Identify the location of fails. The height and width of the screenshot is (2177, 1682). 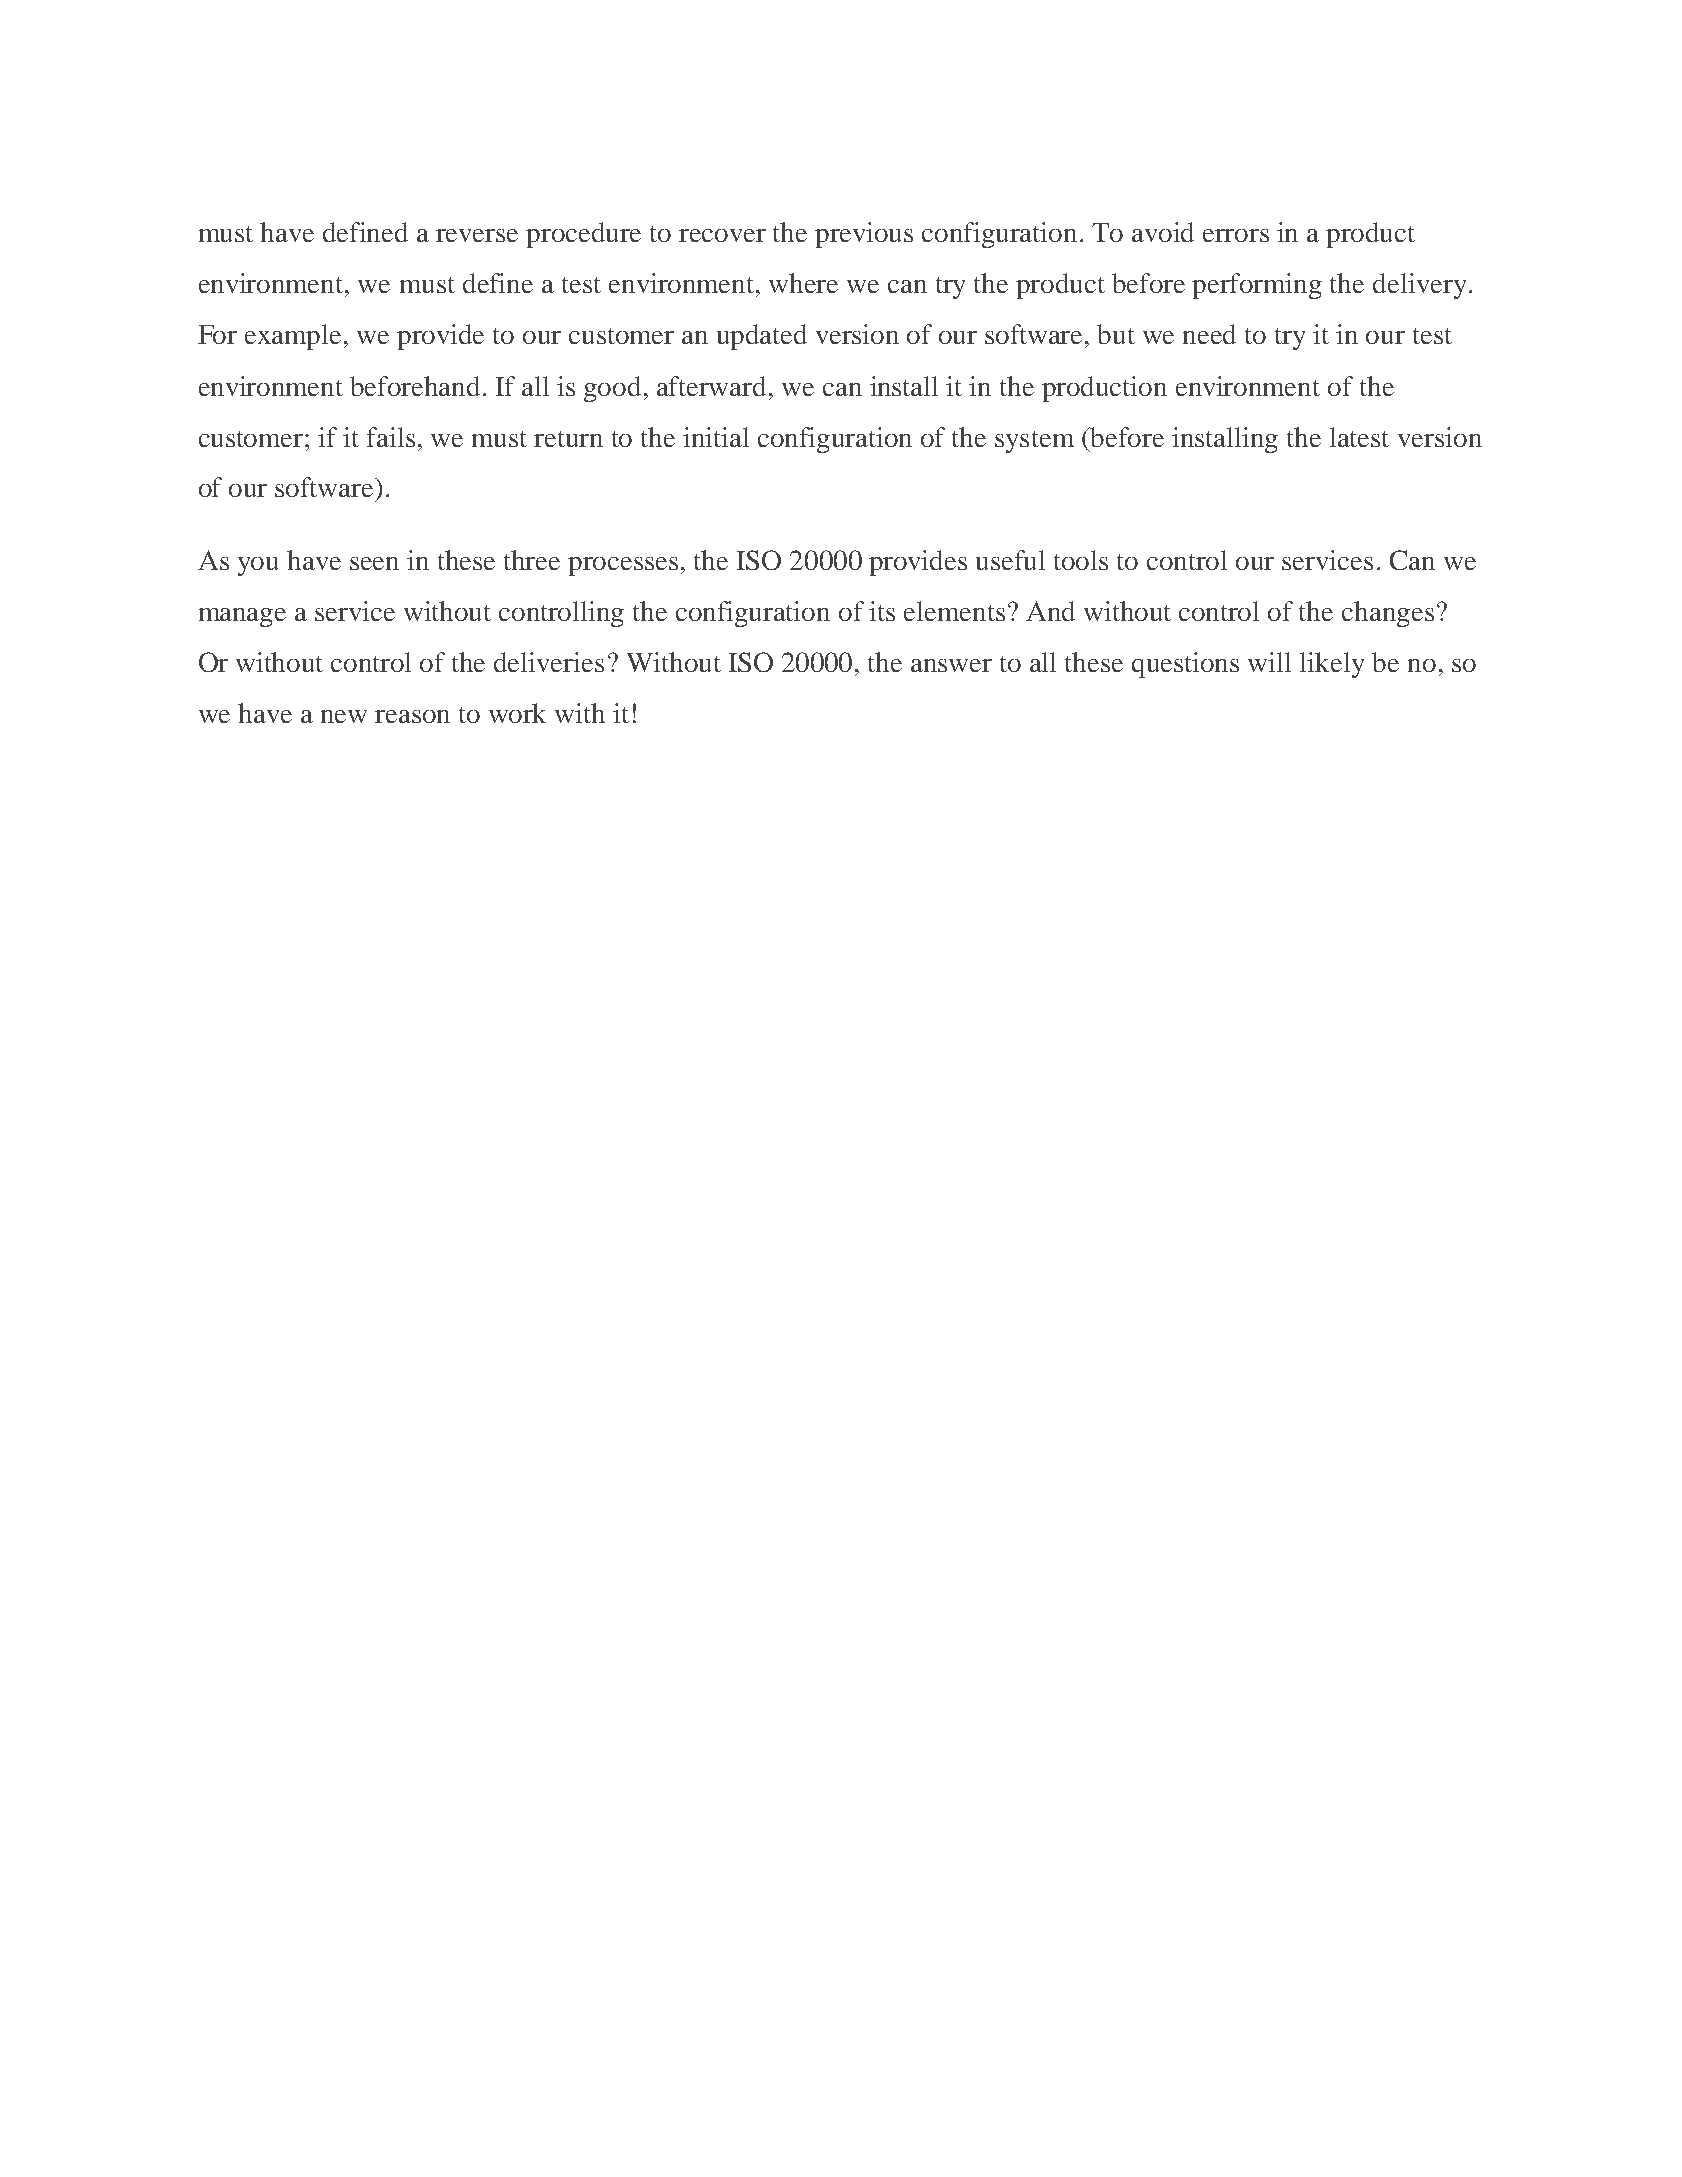
(391, 437).
